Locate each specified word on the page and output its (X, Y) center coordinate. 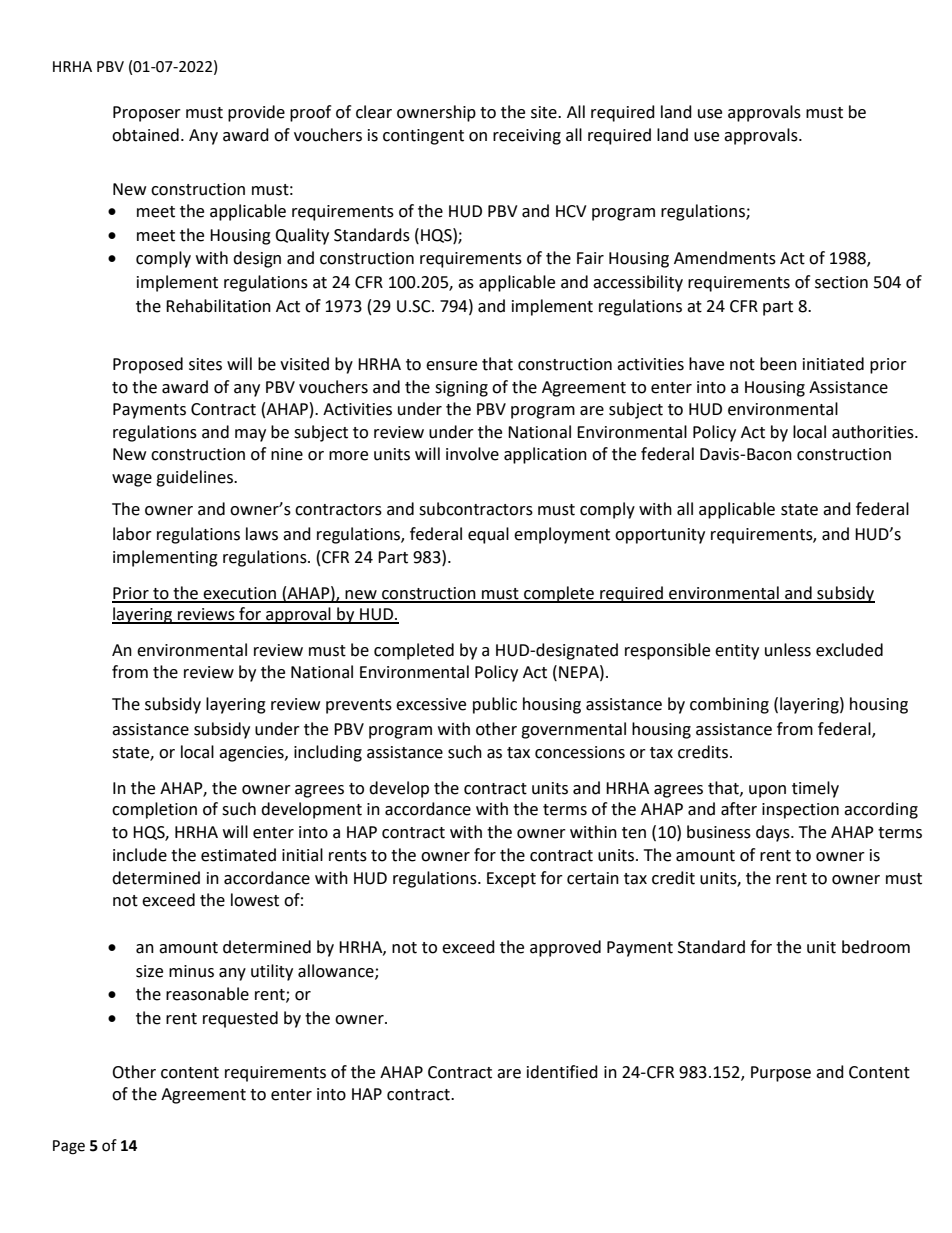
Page (69, 1147)
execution (240, 594)
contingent (423, 137)
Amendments (725, 258)
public (495, 705)
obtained (145, 135)
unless (788, 650)
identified (562, 1072)
